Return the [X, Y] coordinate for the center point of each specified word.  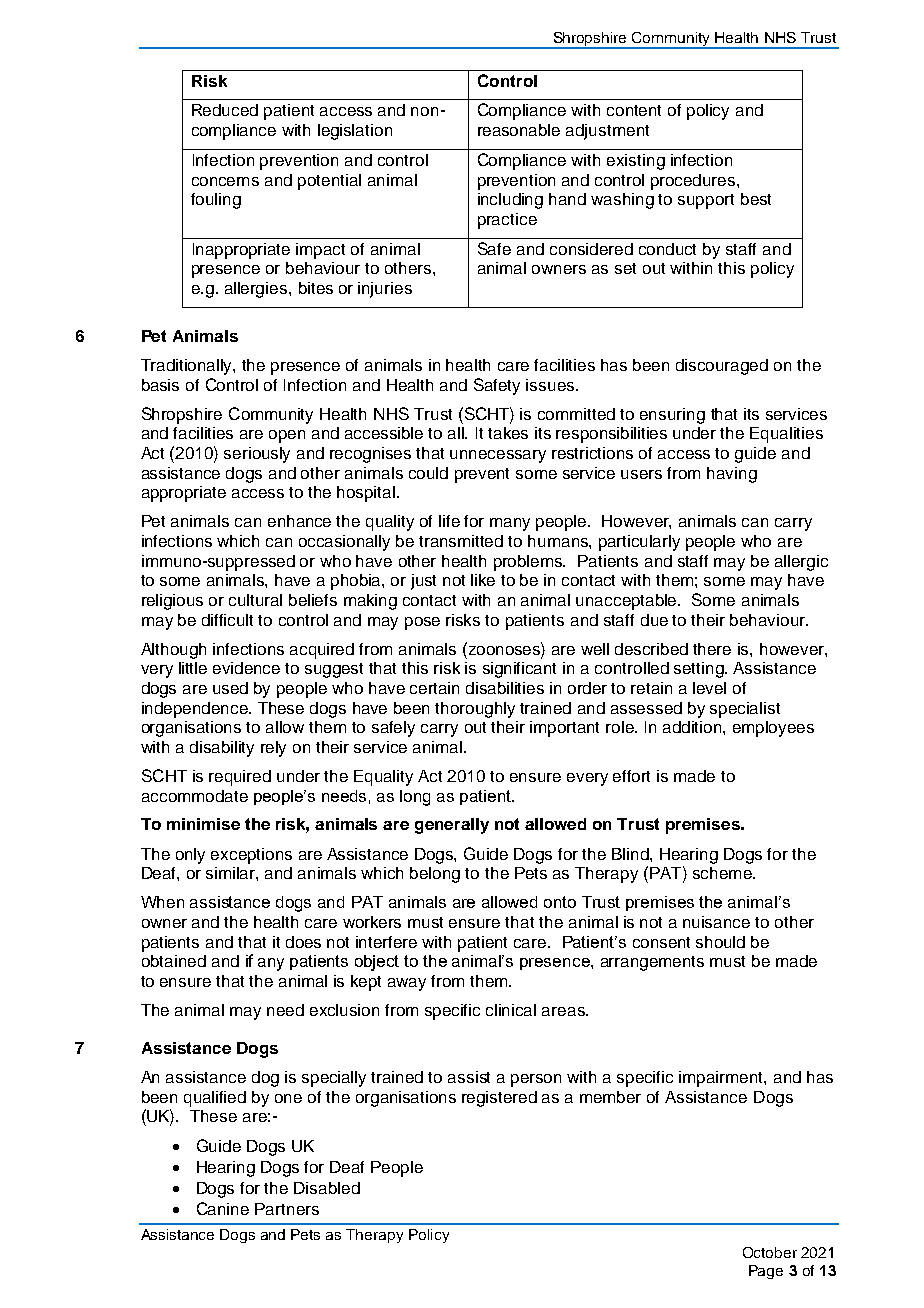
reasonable [519, 130]
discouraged [722, 367]
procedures [694, 182]
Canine [223, 1208]
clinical [511, 1010]
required [240, 778]
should [720, 942]
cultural [255, 600]
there [712, 649]
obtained [174, 961]
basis [160, 385]
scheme [723, 873]
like [483, 580]
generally [452, 826]
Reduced [225, 110]
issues [551, 385]
